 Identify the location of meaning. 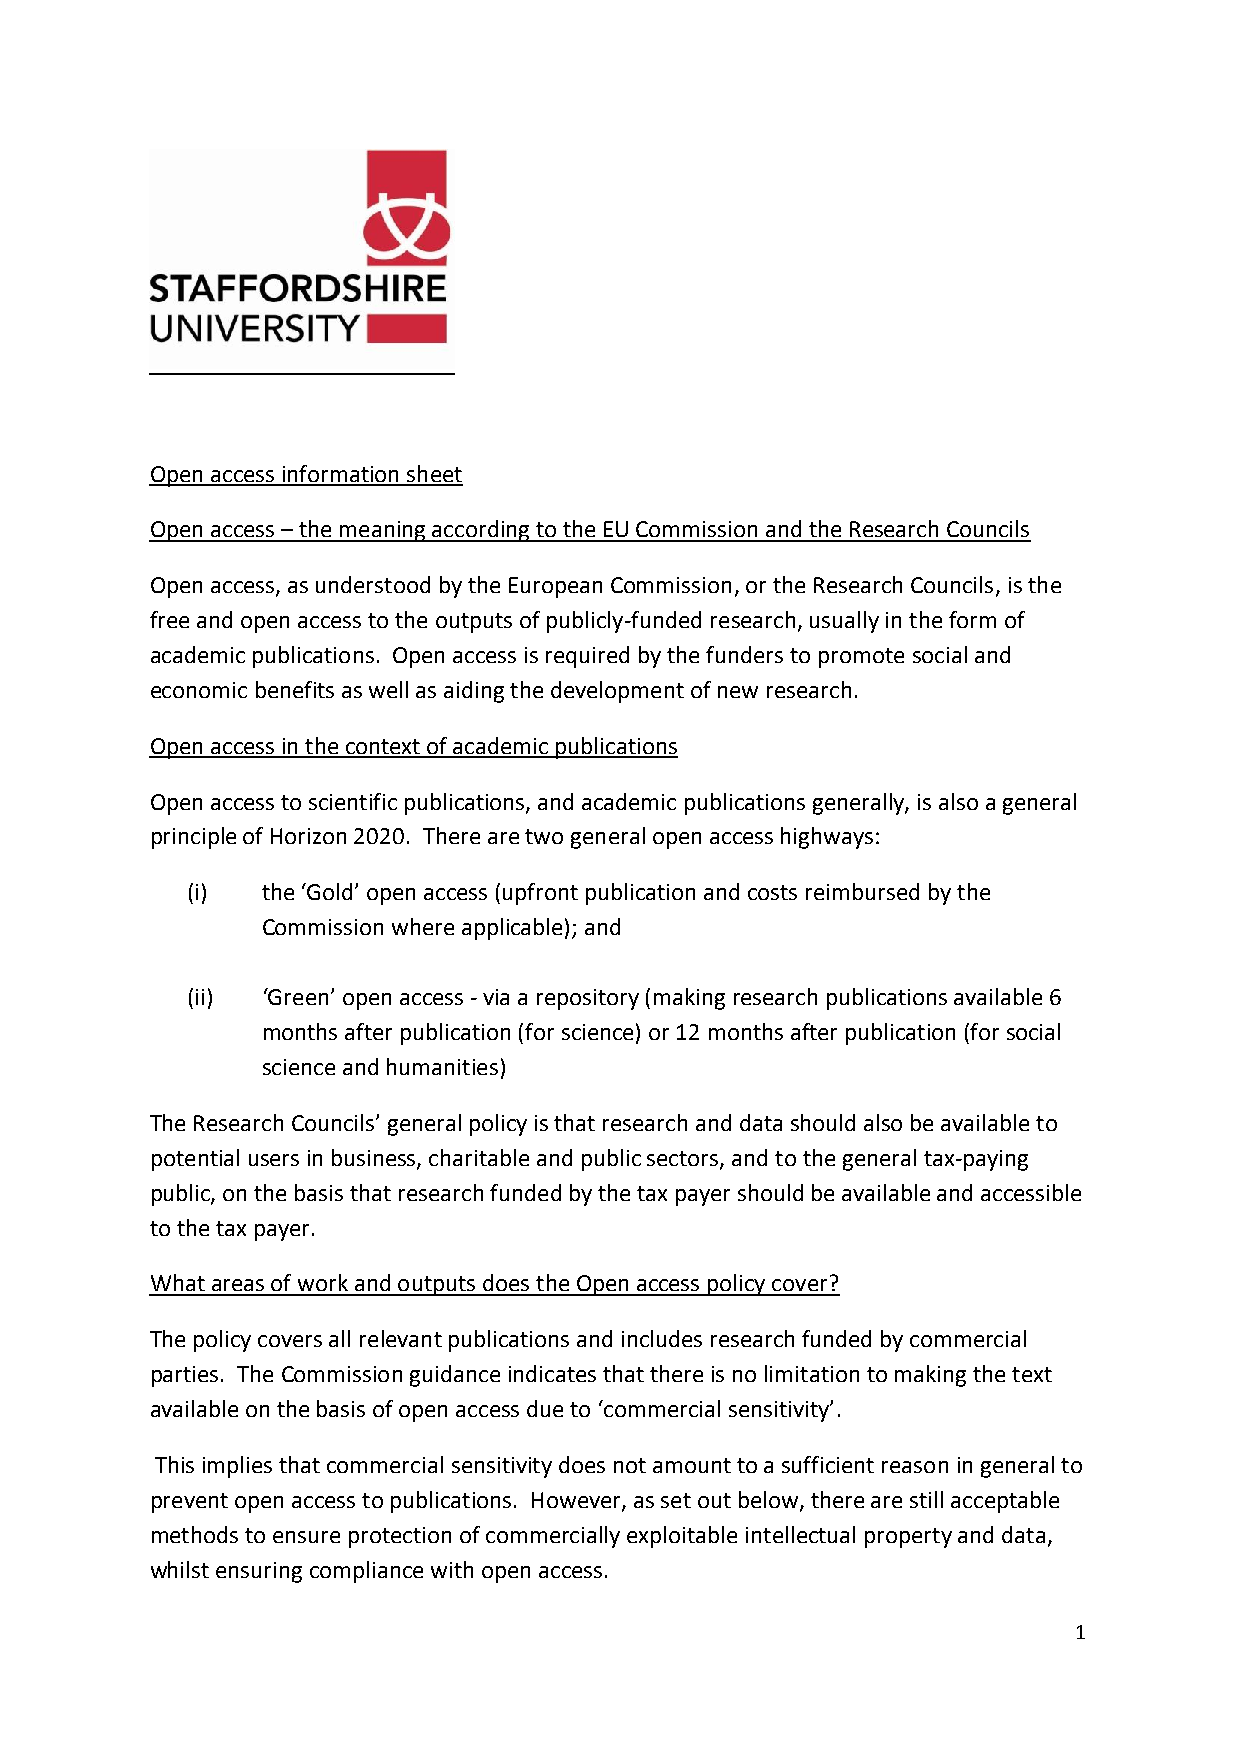
(383, 531).
